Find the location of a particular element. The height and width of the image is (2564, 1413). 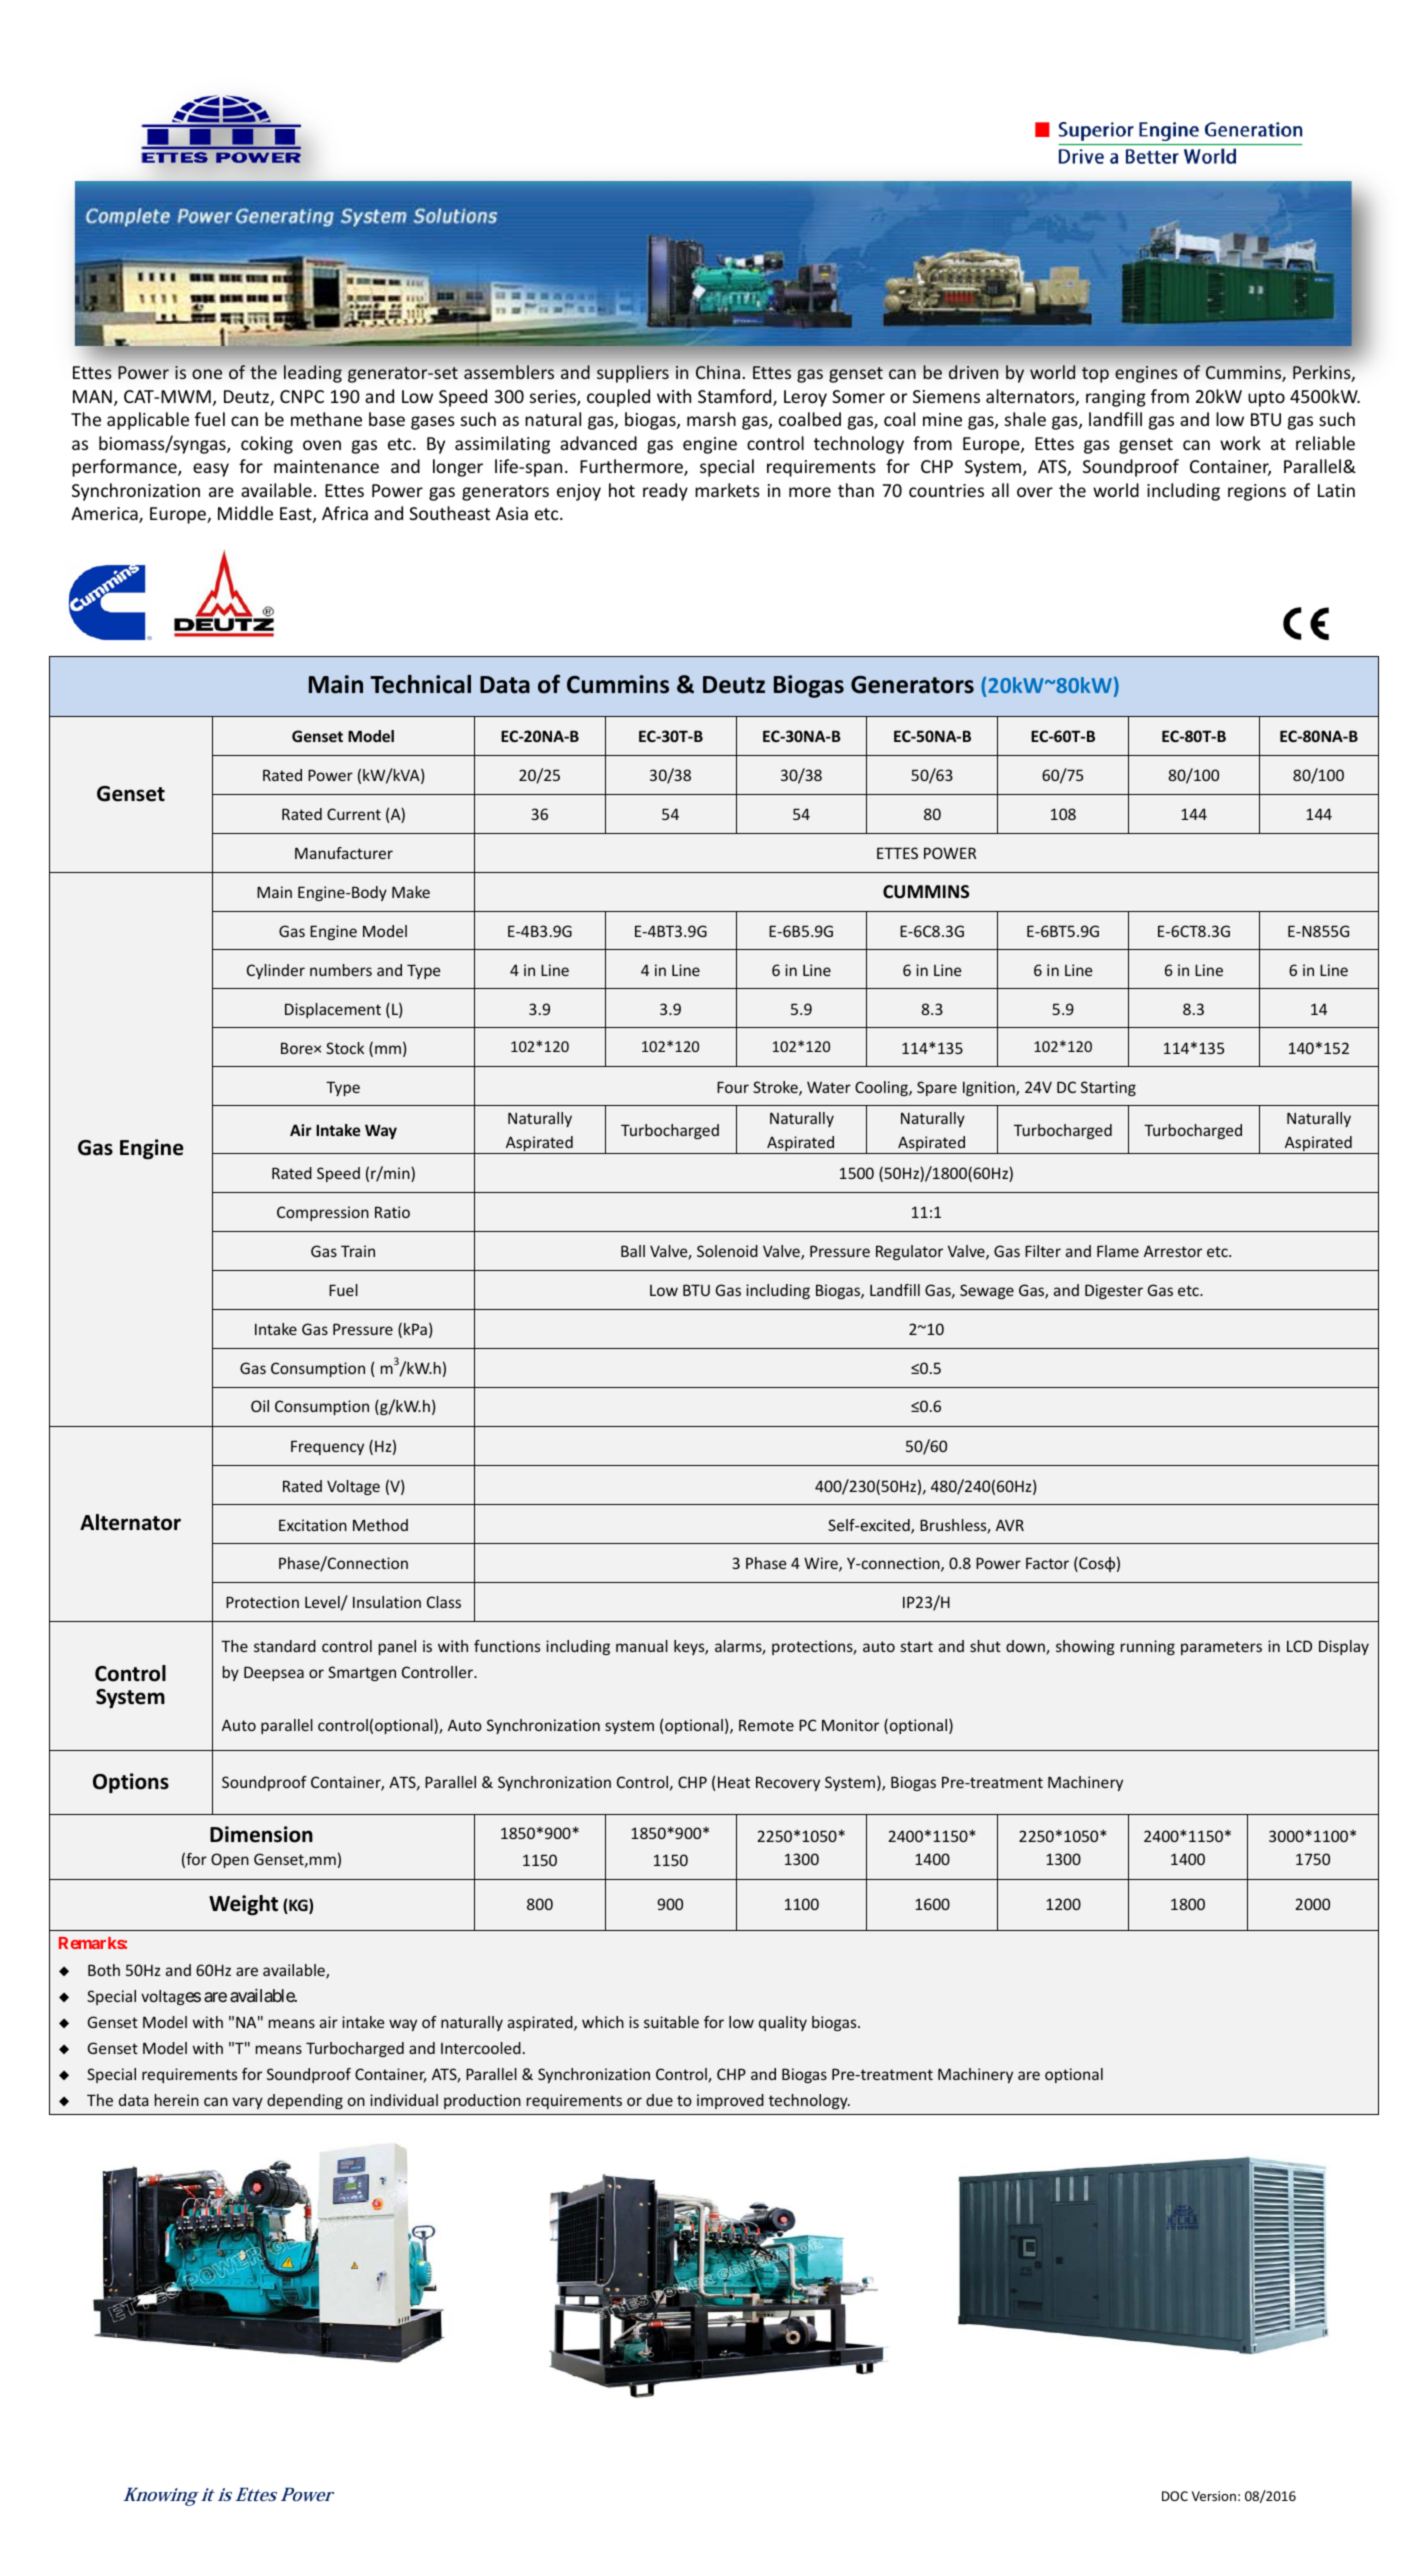

parameters is located at coordinates (1221, 1648).
